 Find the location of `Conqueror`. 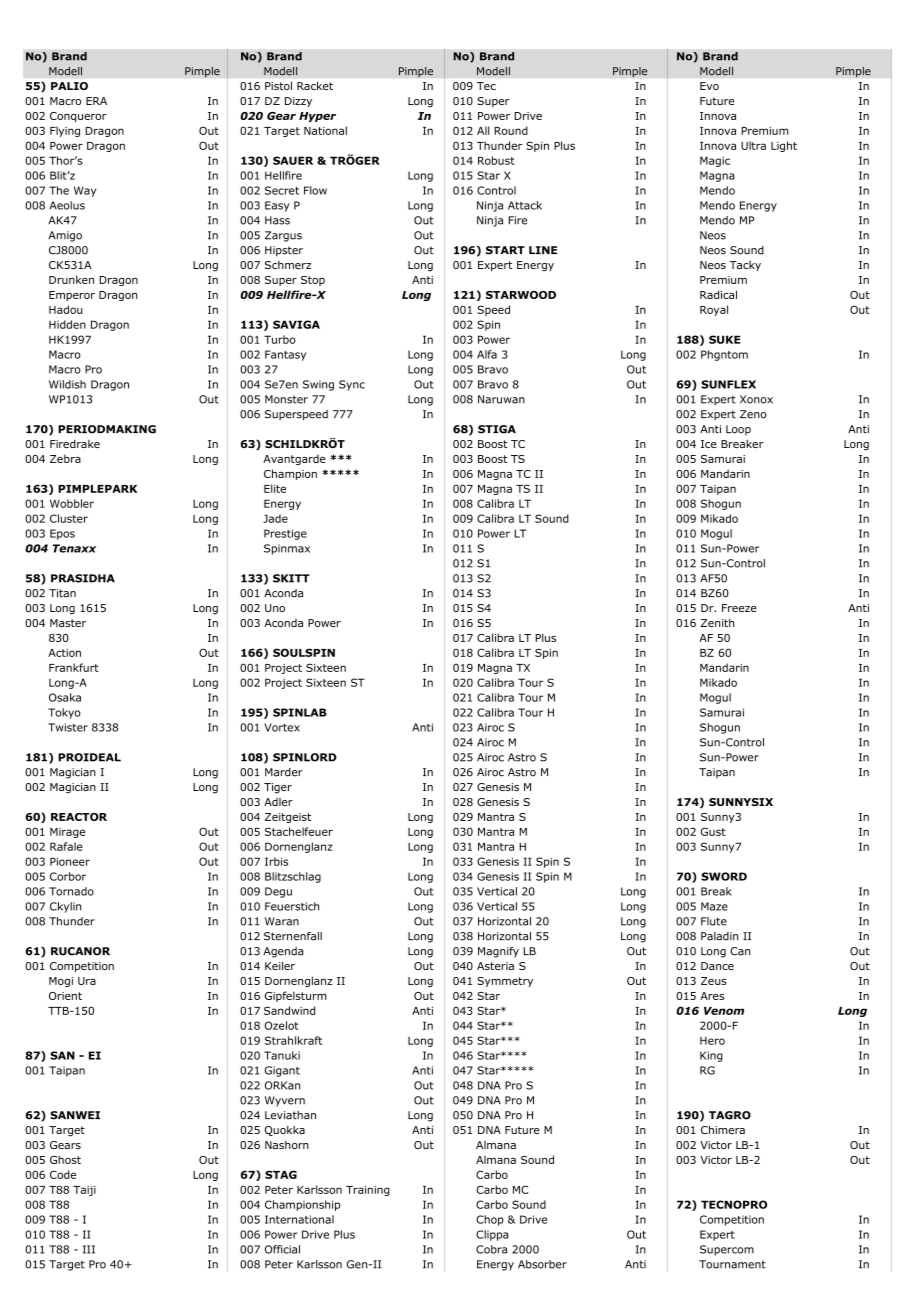

Conqueror is located at coordinates (78, 117).
